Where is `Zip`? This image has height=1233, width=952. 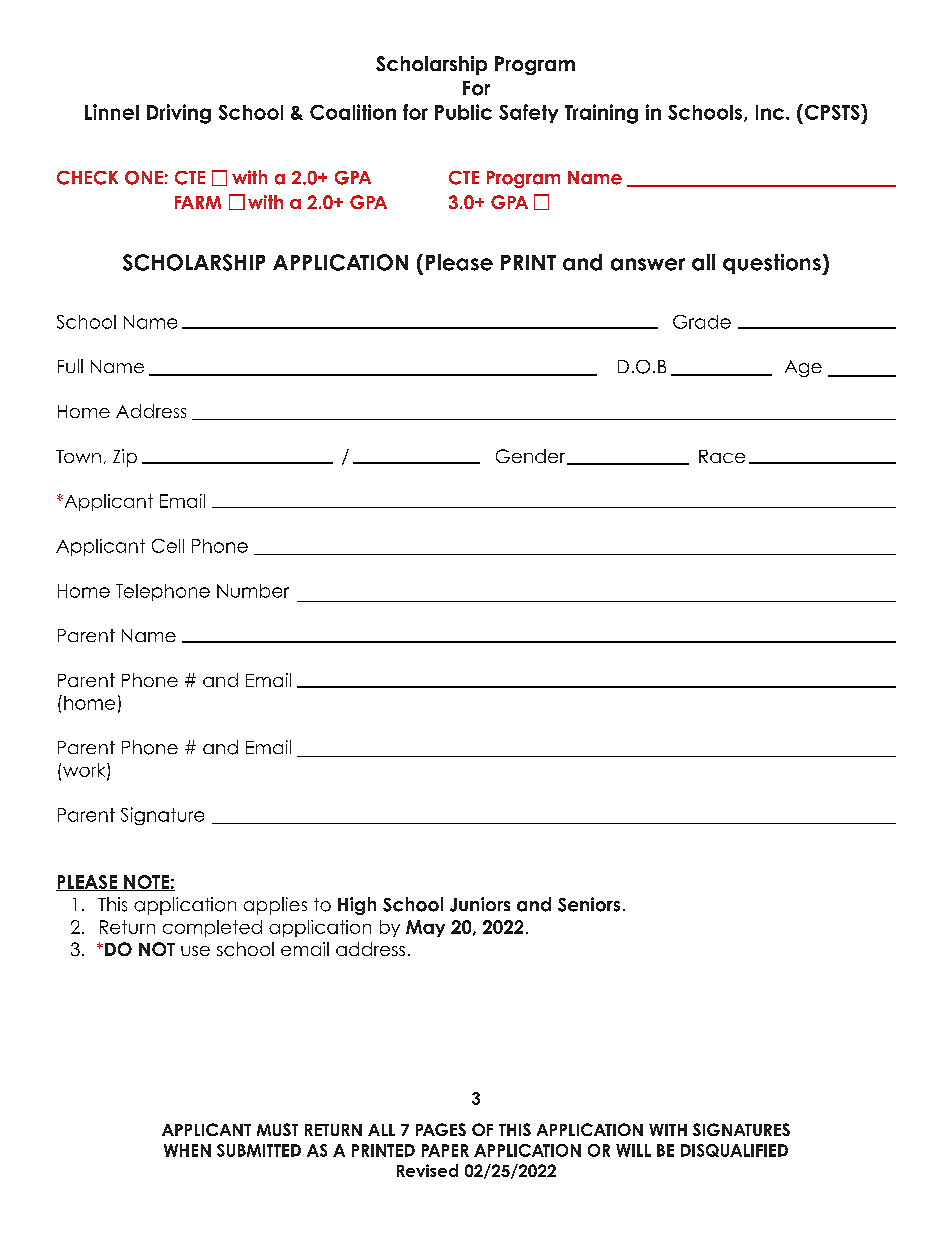
Zip is located at coordinates (125, 458).
